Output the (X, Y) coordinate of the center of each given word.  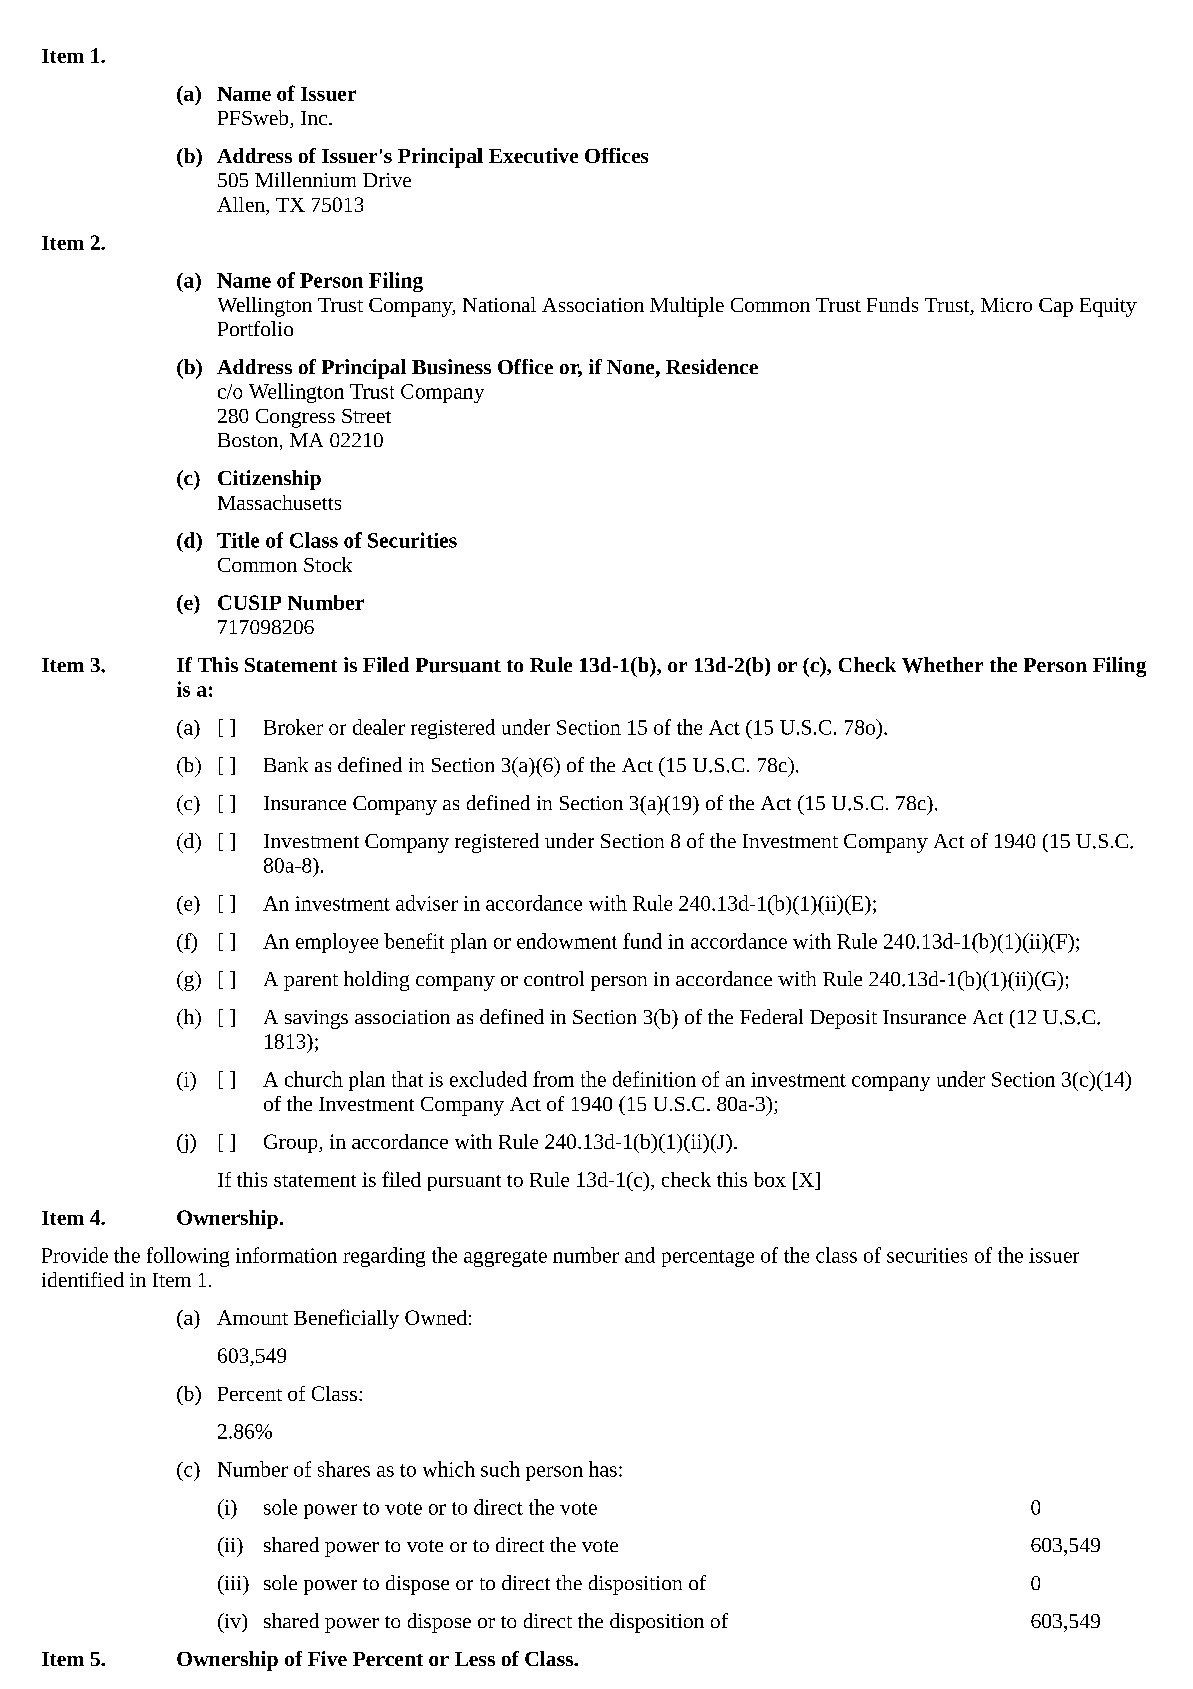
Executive (533, 155)
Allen (242, 204)
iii (233, 1582)
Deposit (843, 1019)
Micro (1006, 305)
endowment (567, 941)
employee (337, 943)
